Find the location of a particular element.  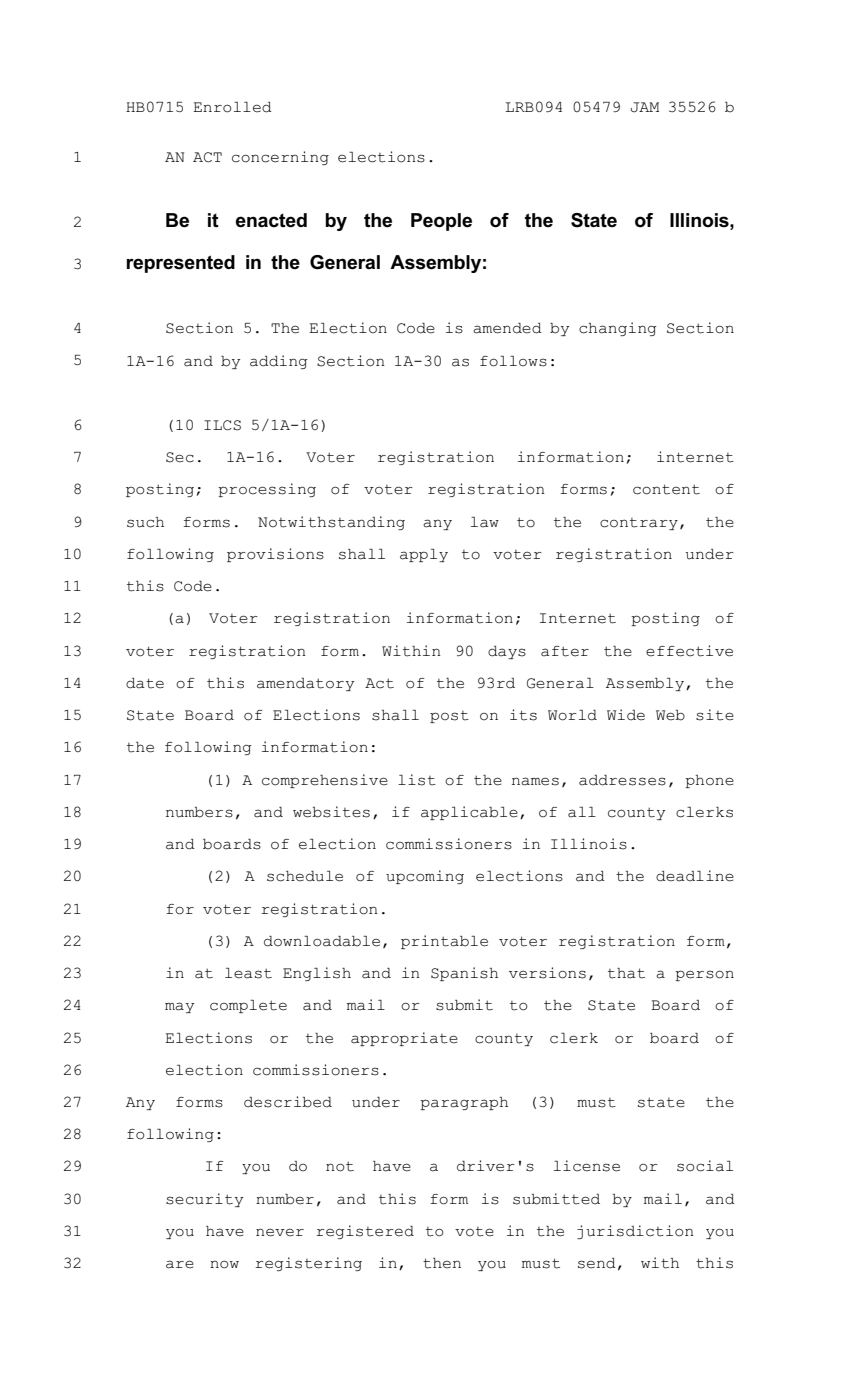

Enrolled is located at coordinates (232, 107).
